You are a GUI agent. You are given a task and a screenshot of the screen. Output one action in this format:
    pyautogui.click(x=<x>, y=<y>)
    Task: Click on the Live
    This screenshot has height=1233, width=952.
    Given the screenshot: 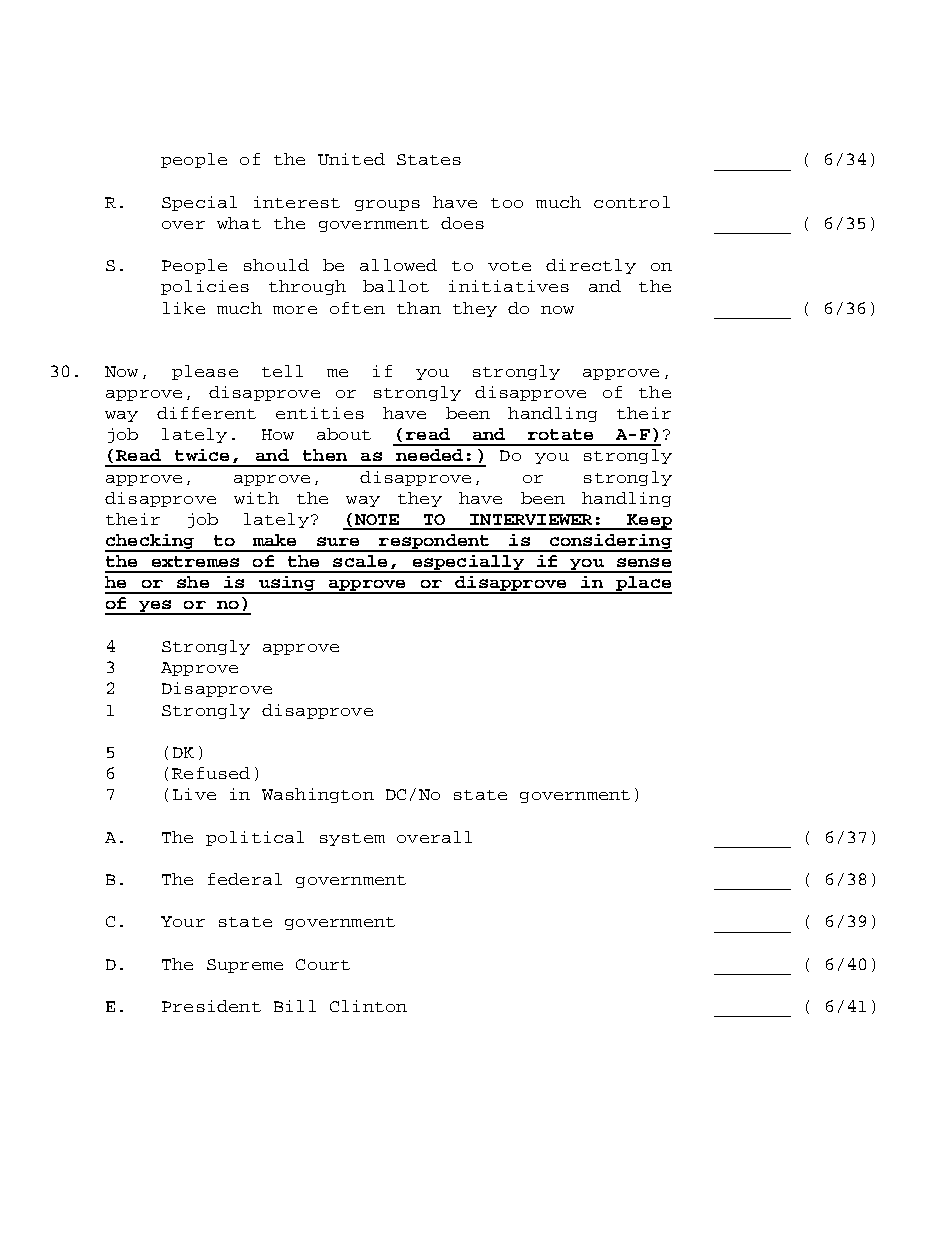 What is the action you would take?
    pyautogui.click(x=194, y=794)
